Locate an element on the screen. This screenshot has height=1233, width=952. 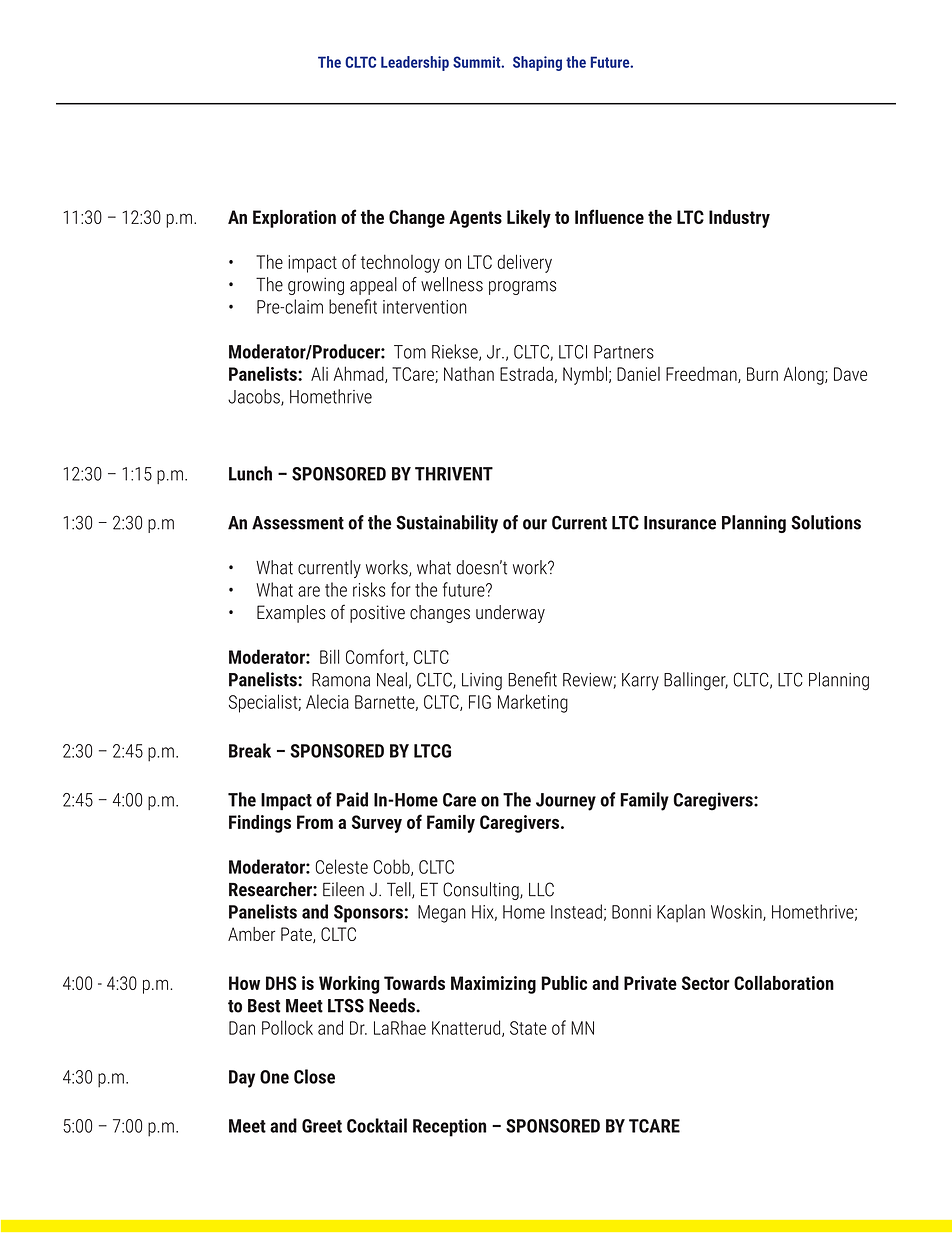
Leadership is located at coordinates (415, 63).
